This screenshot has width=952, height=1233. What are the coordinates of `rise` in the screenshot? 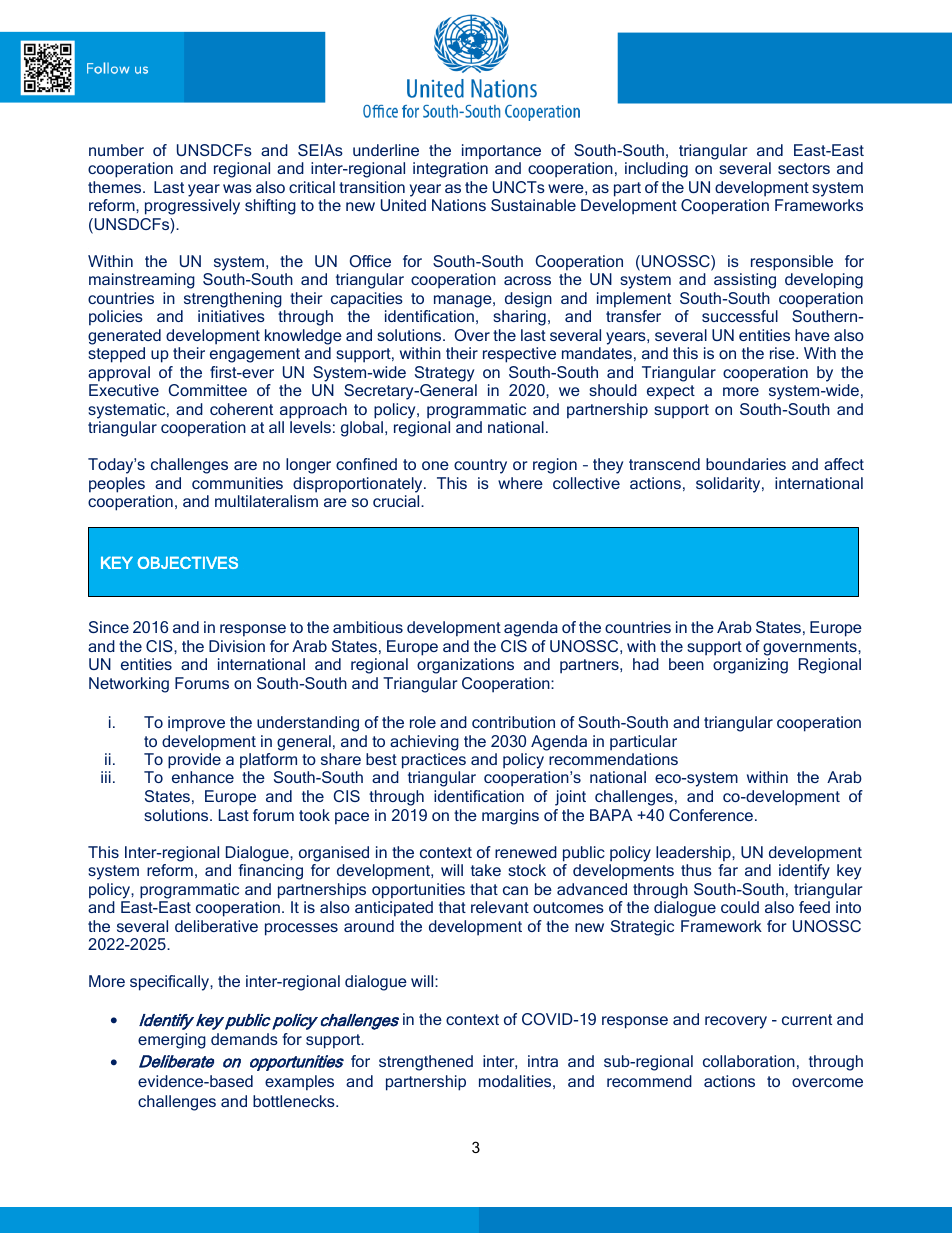 It's located at (783, 353).
